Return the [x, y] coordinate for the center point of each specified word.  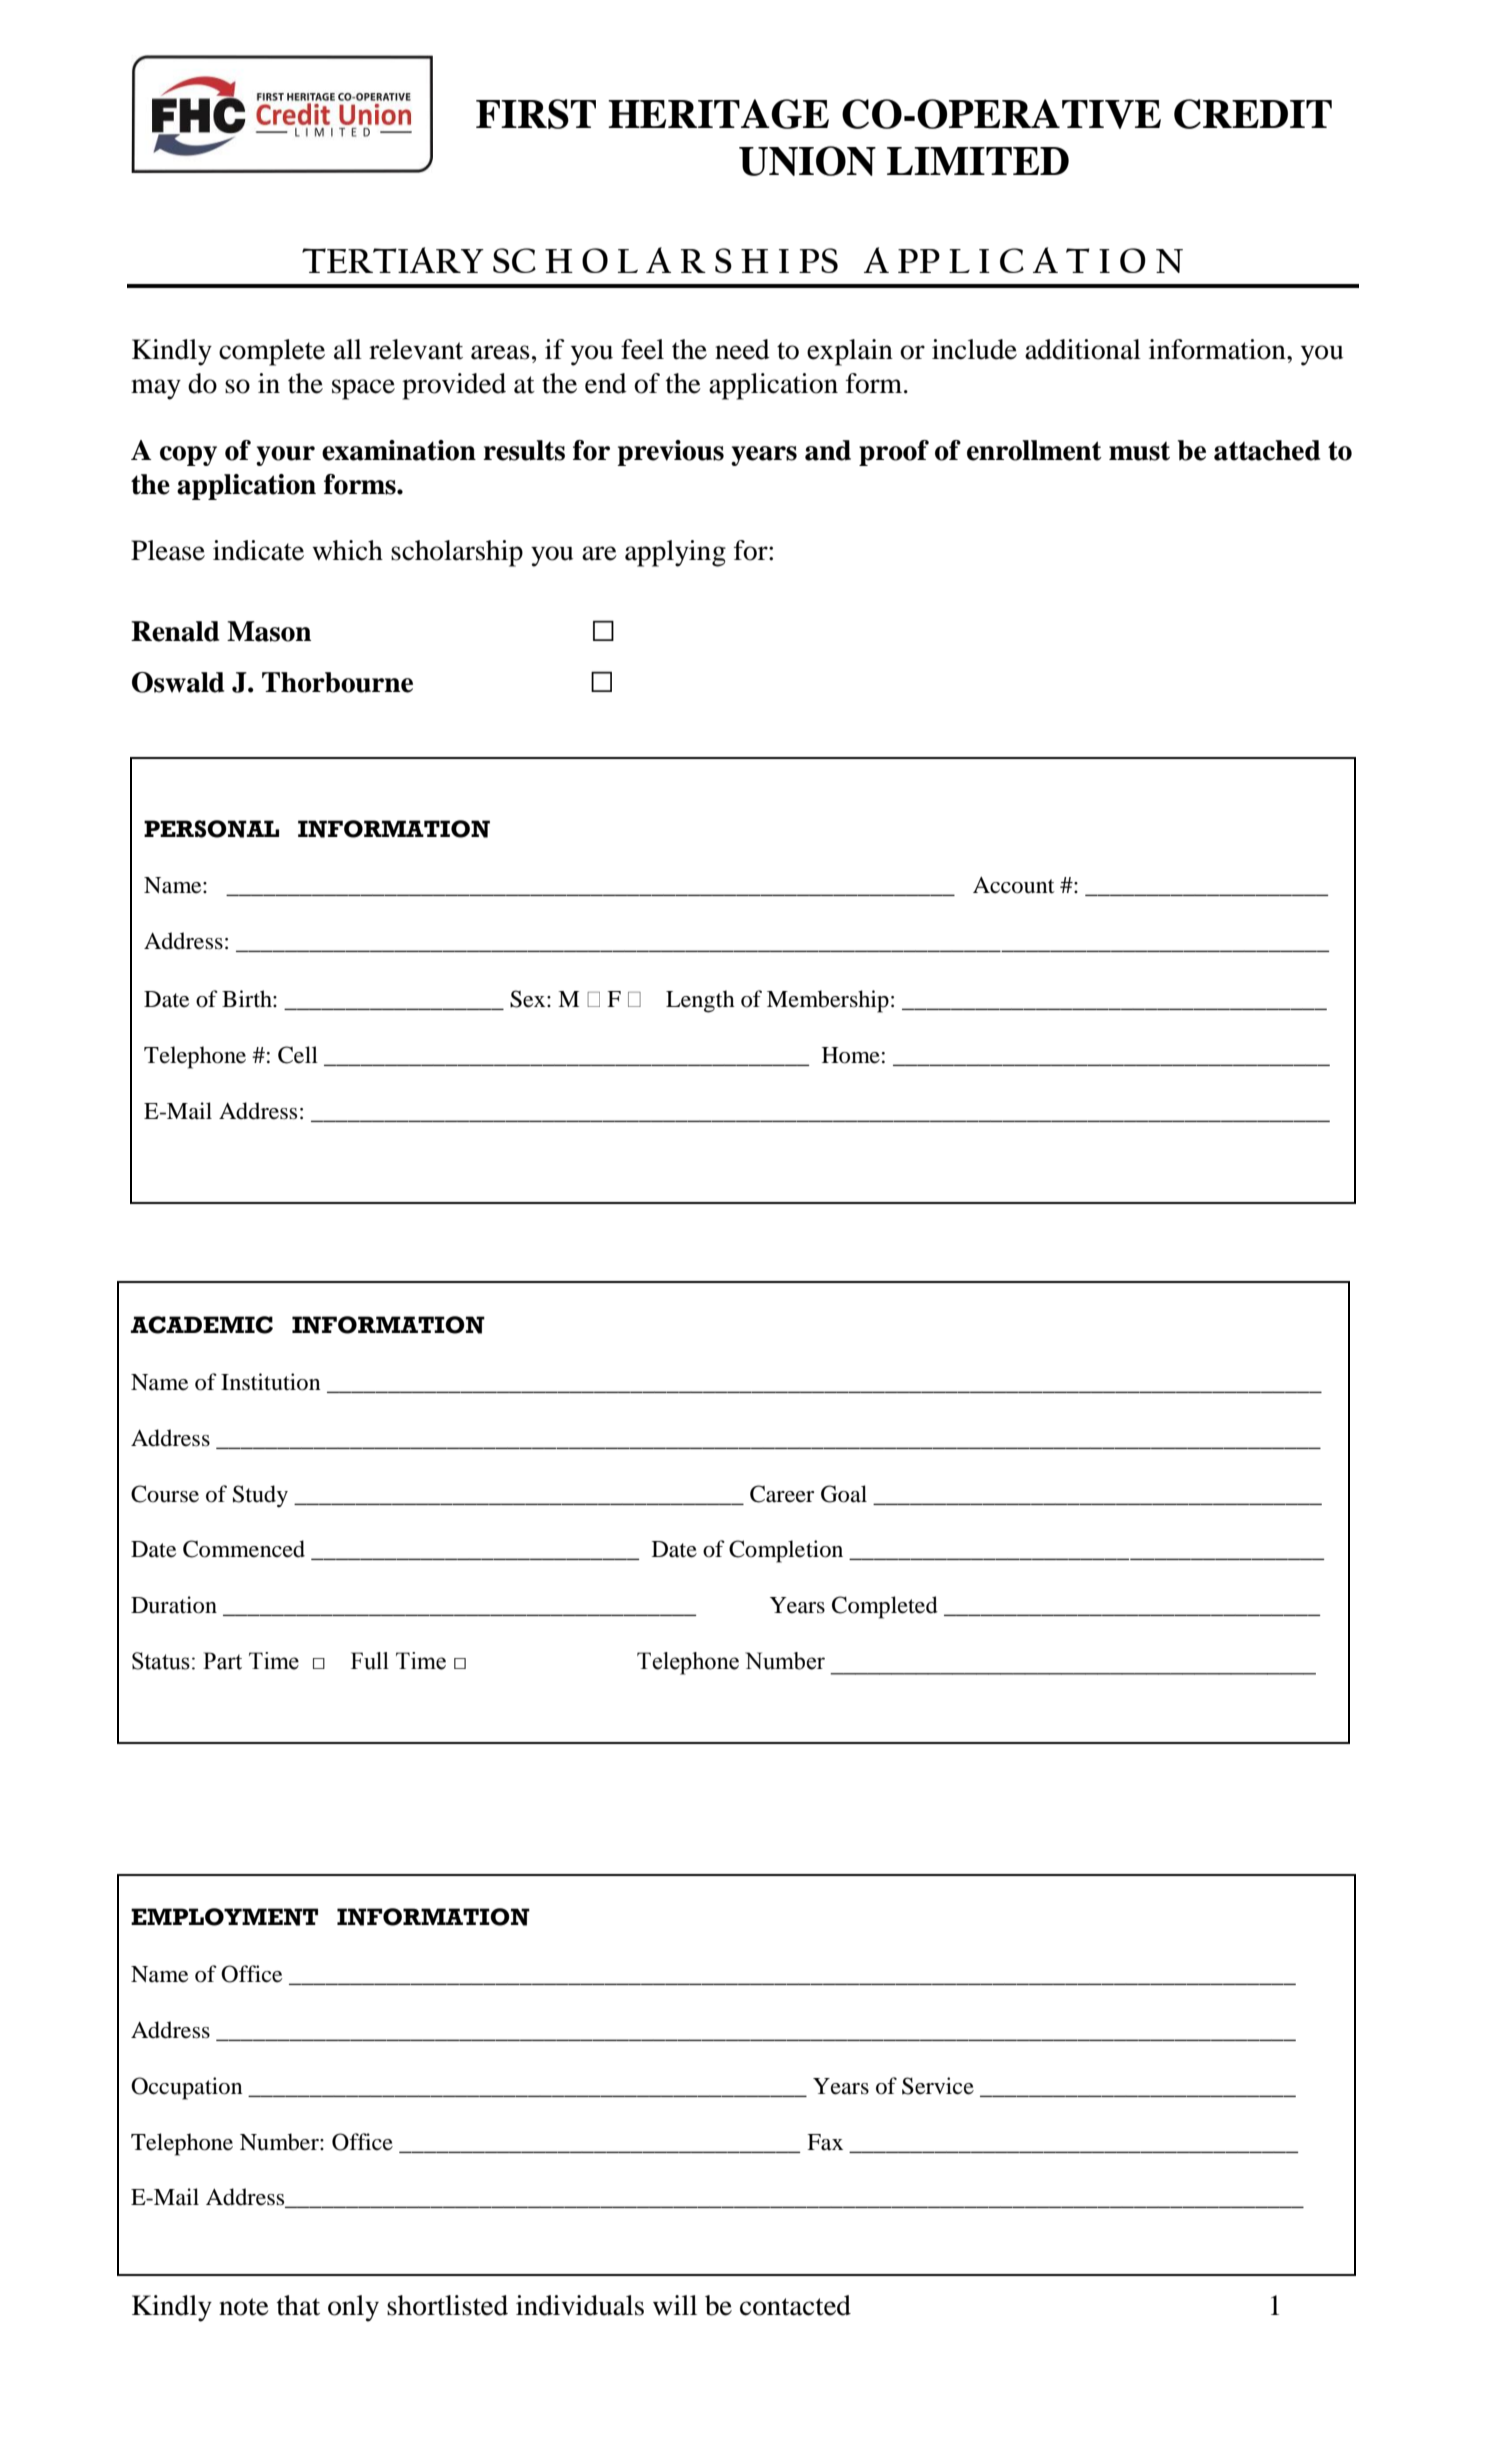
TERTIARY [393, 260]
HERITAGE [718, 114]
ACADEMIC [202, 1325]
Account [1014, 885]
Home [851, 1055]
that [298, 2305]
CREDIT [1253, 114]
